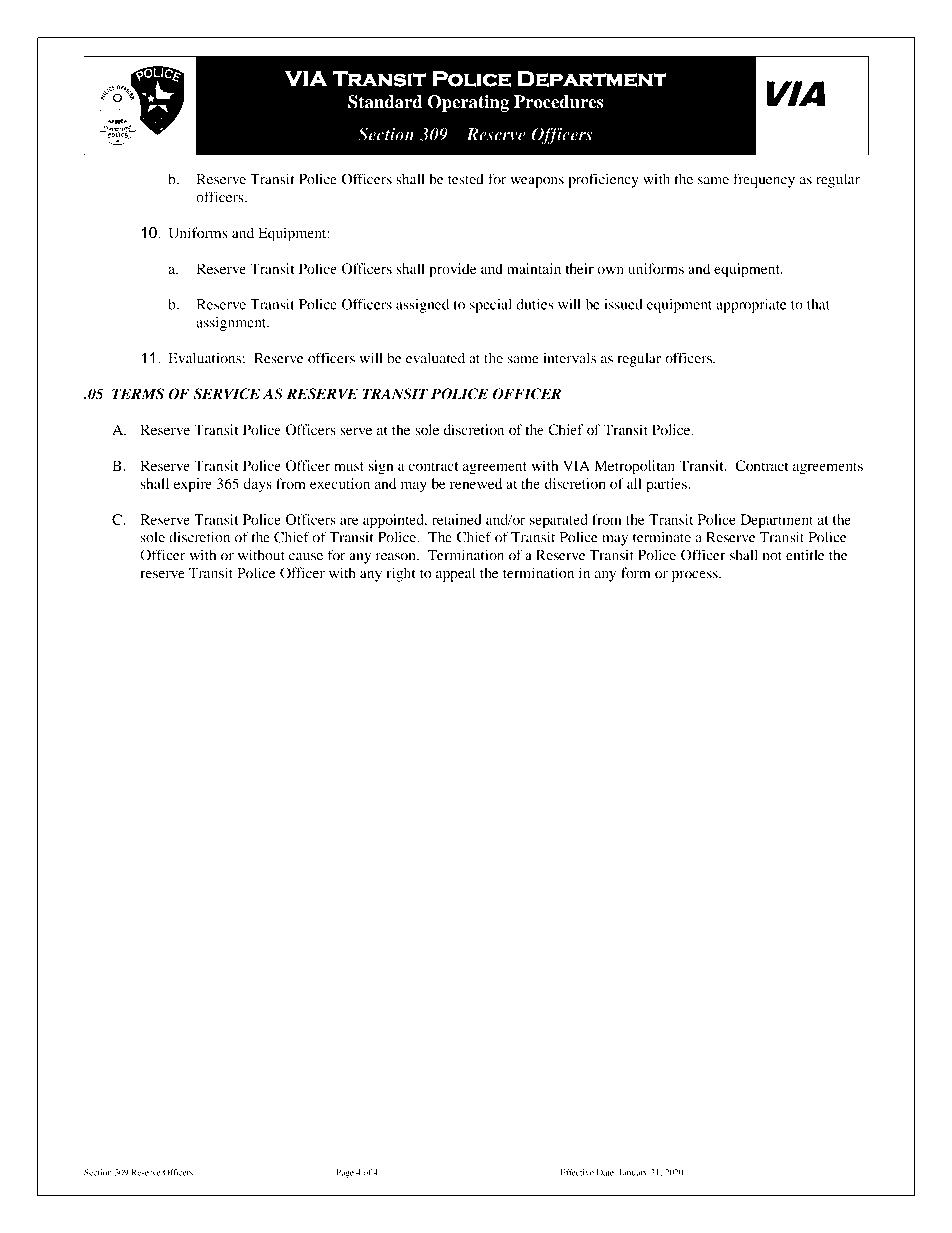  Describe the element at coordinates (345, 1173) in the screenshot. I see `Page` at that location.
